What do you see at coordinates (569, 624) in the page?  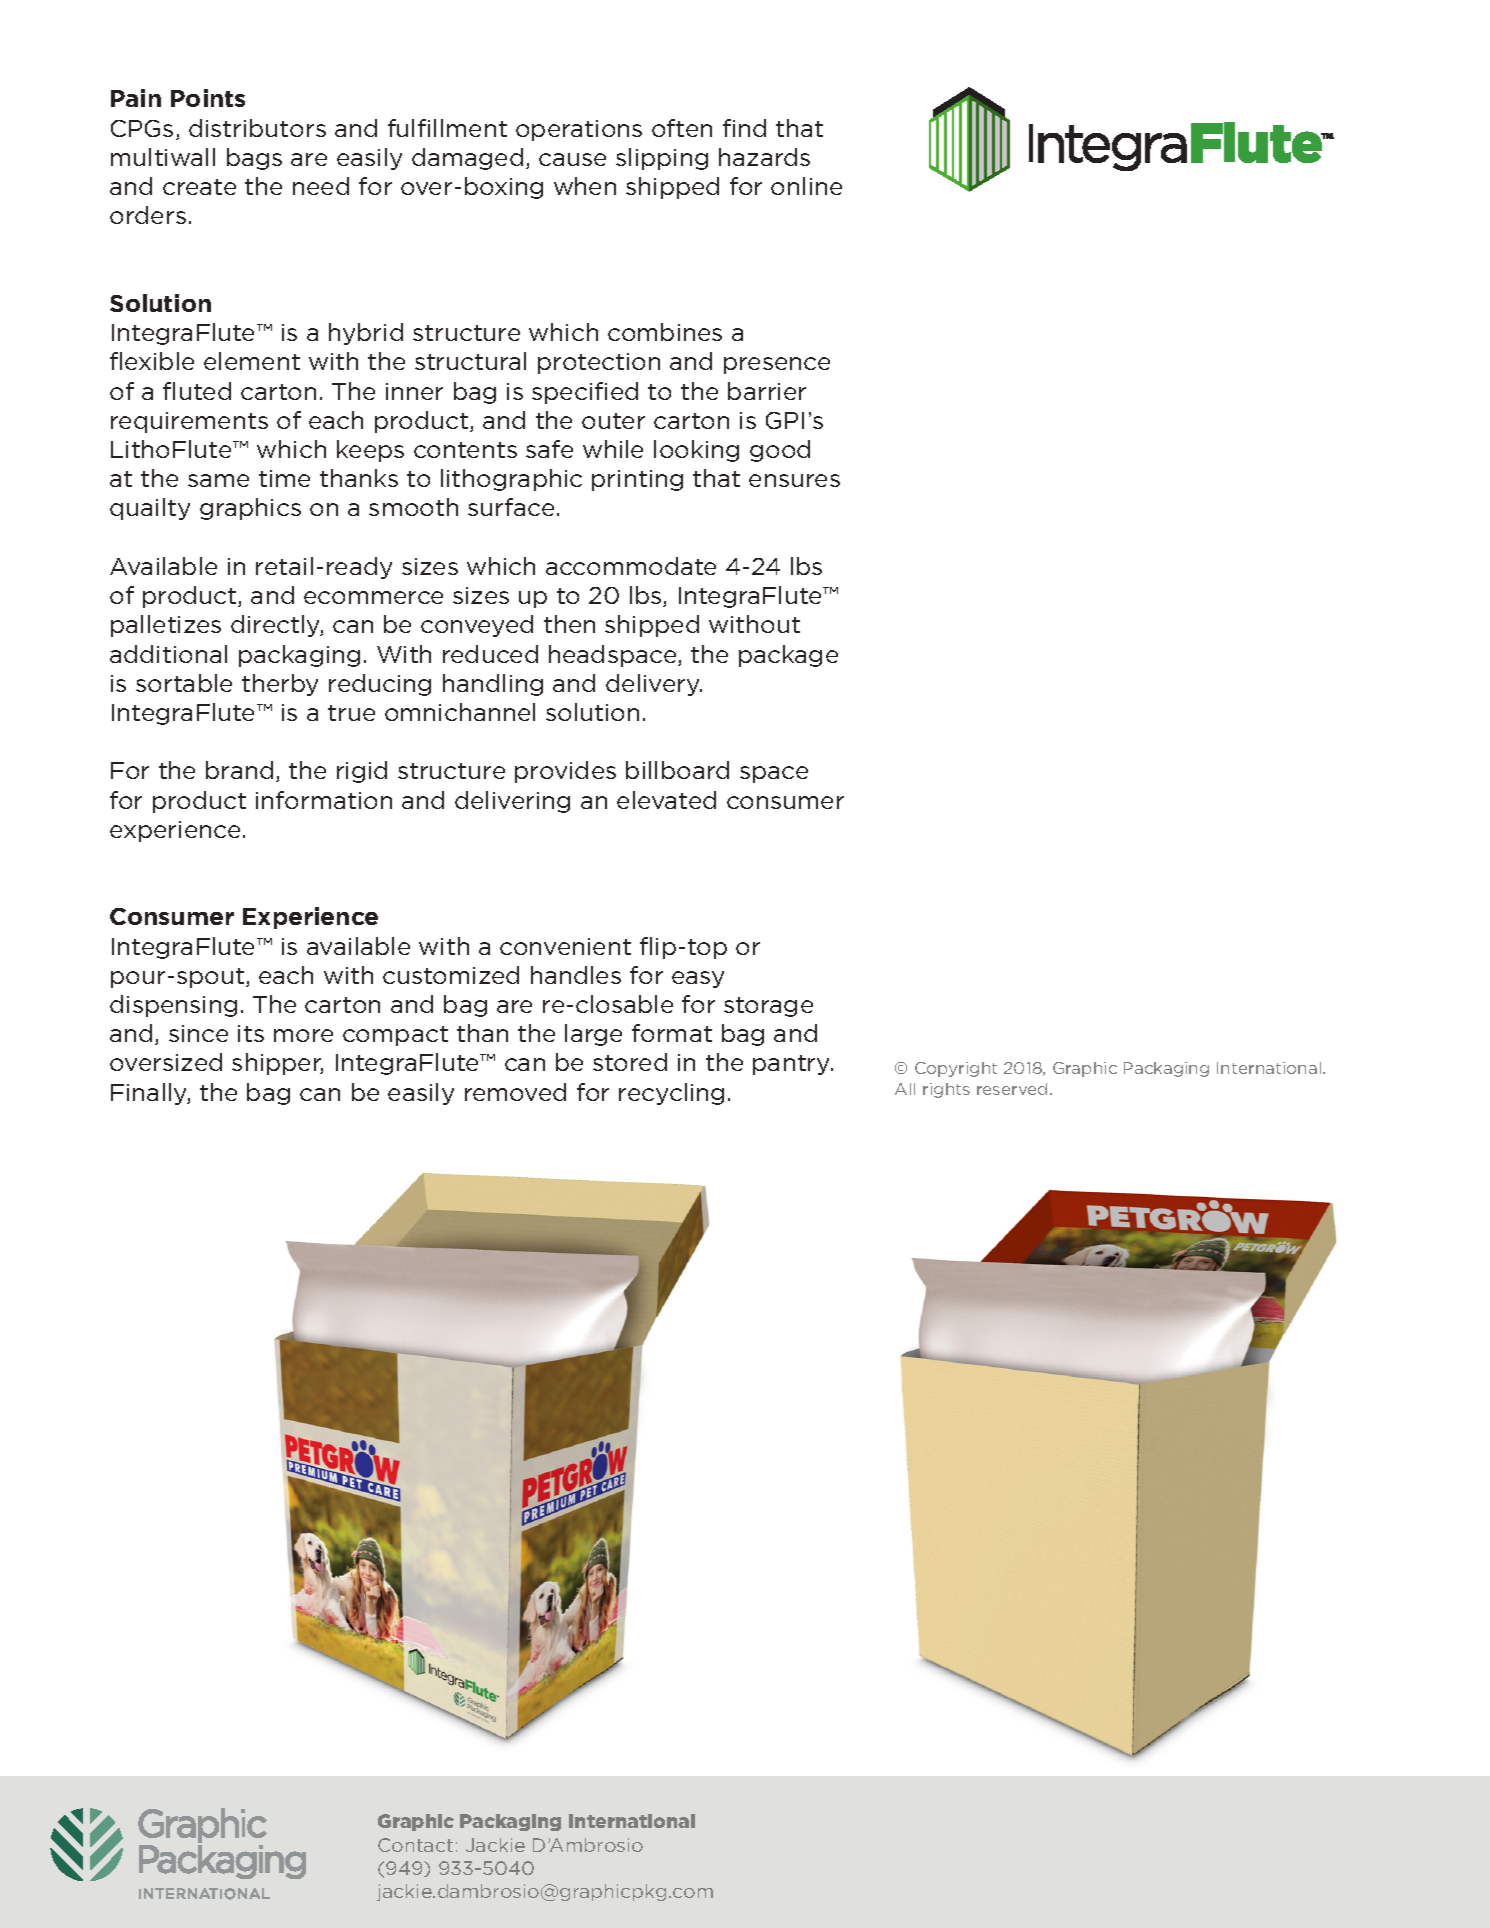 I see `then` at bounding box center [569, 624].
